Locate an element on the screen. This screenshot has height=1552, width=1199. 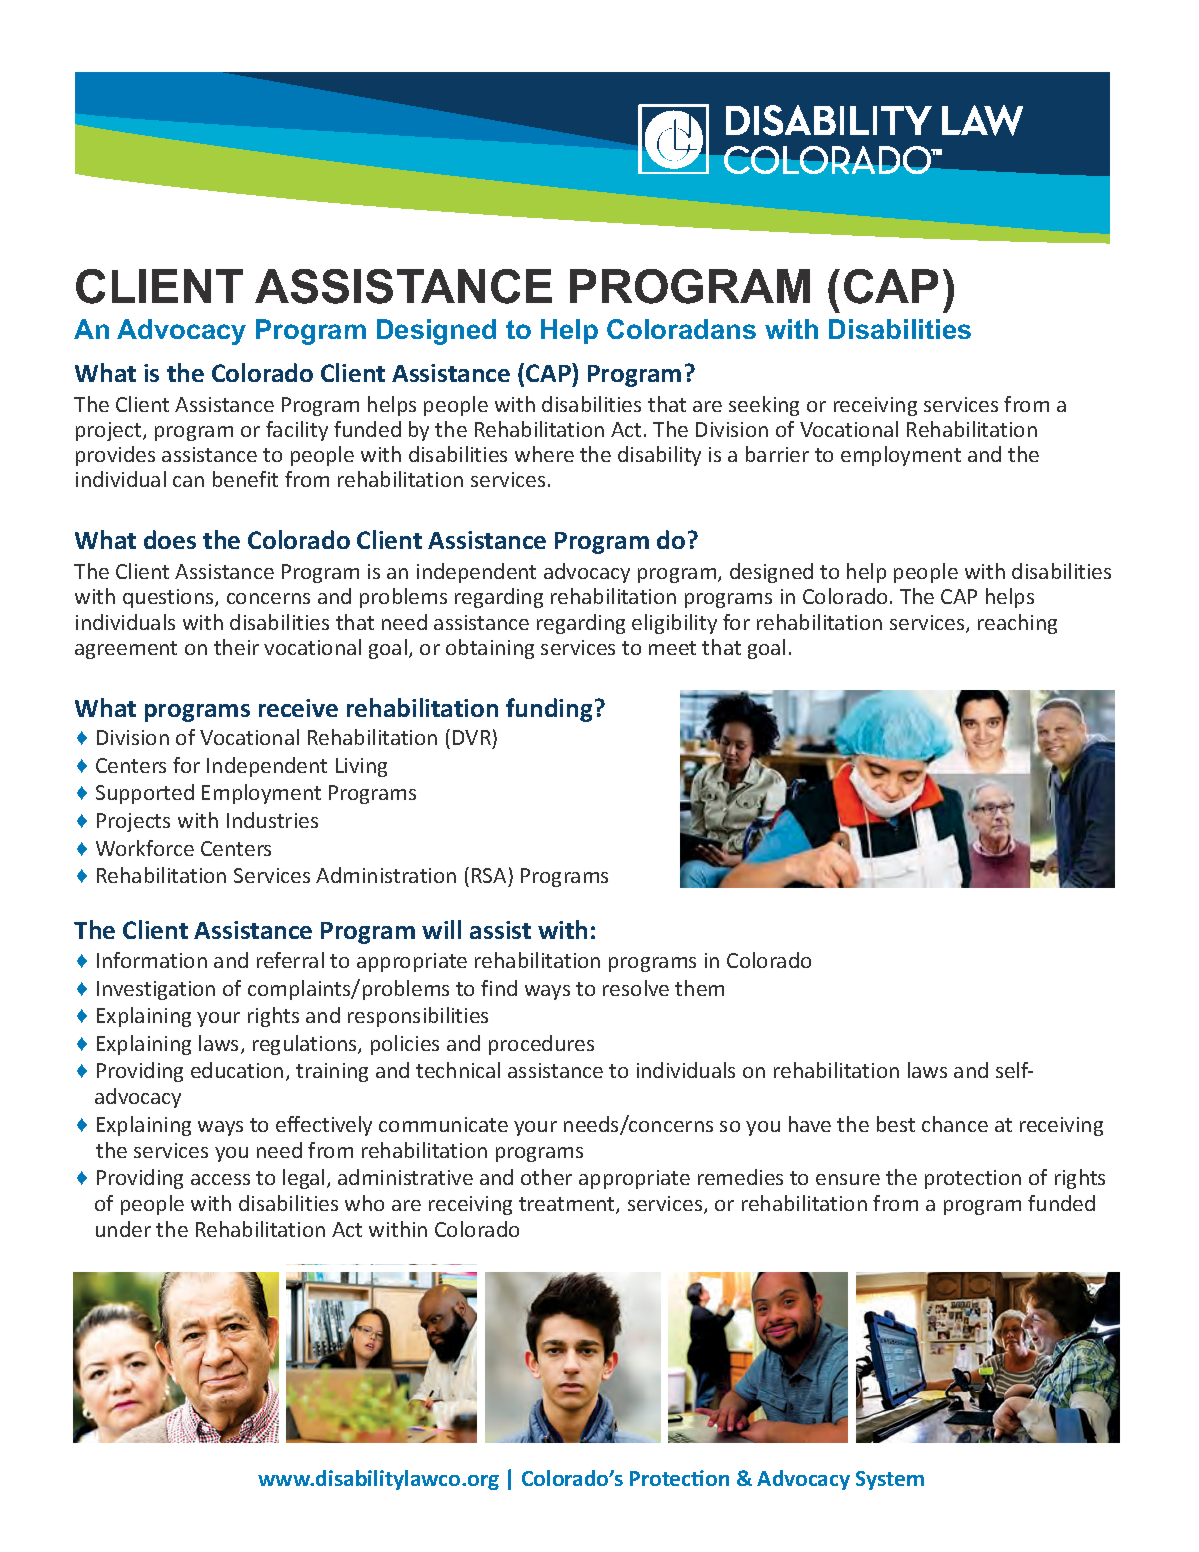
under is located at coordinates (123, 1229).
